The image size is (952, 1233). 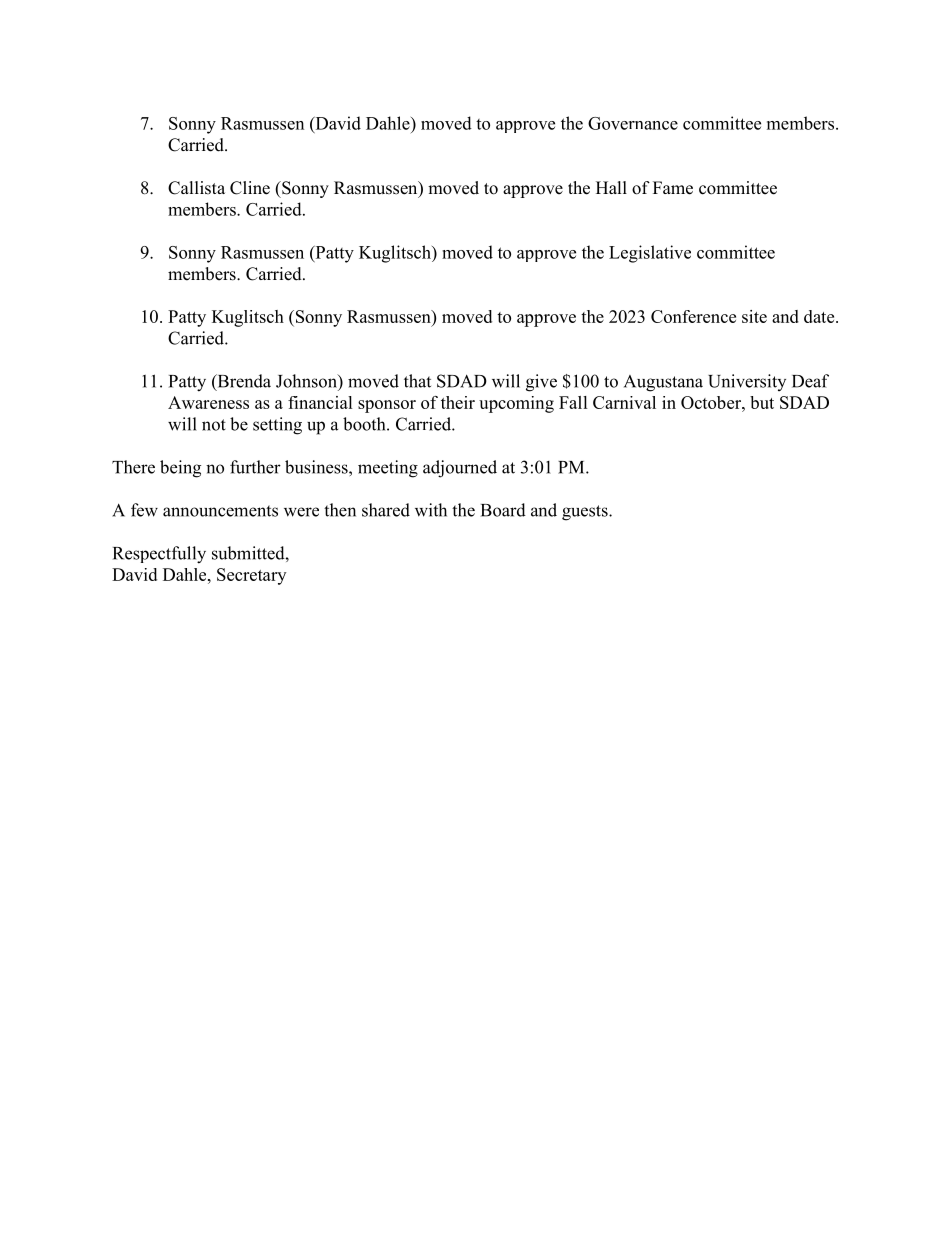 What do you see at coordinates (417, 381) in the screenshot?
I see `that` at bounding box center [417, 381].
